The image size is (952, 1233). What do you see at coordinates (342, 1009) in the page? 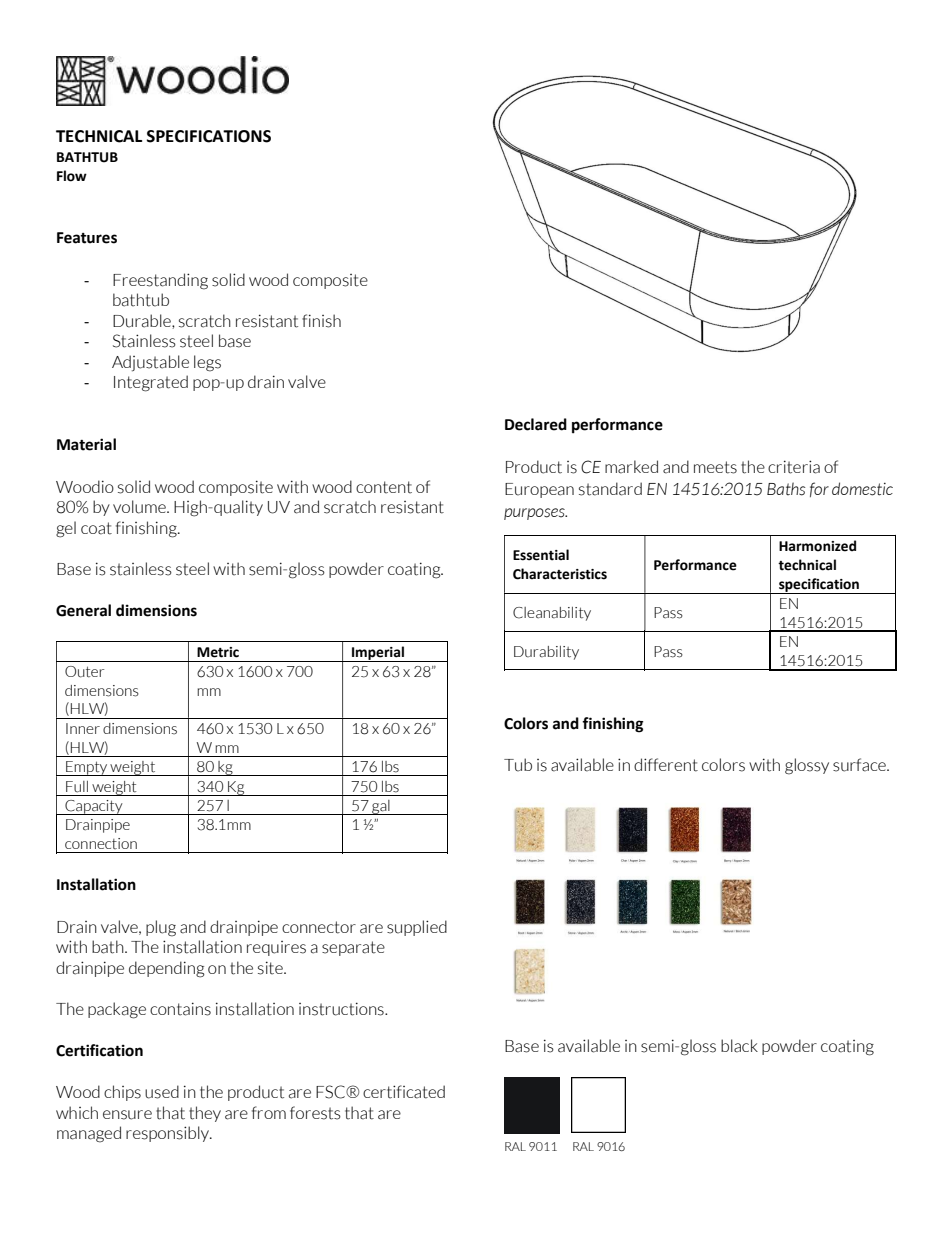
I see `instructions` at bounding box center [342, 1009].
